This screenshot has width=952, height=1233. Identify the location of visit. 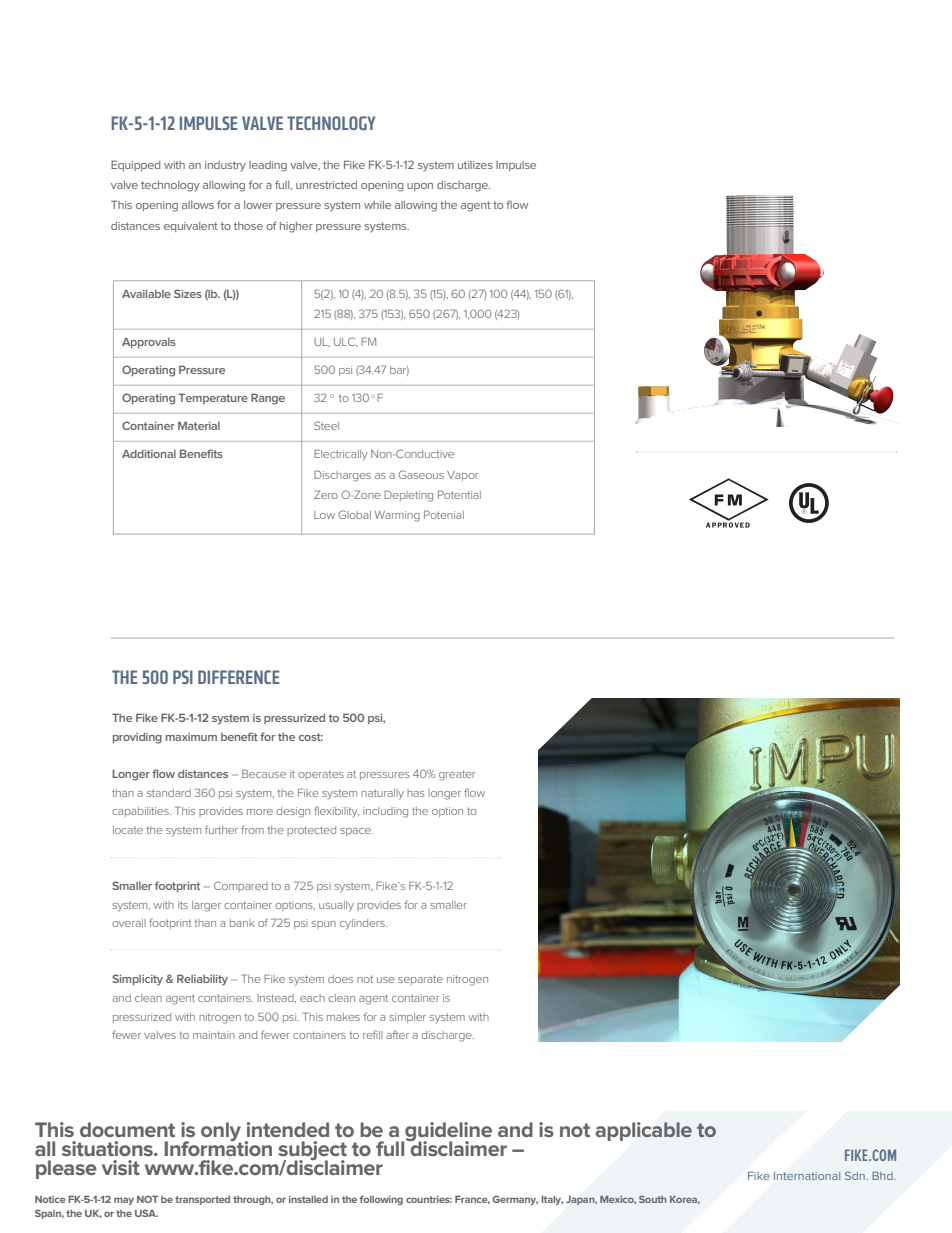
(121, 1167).
